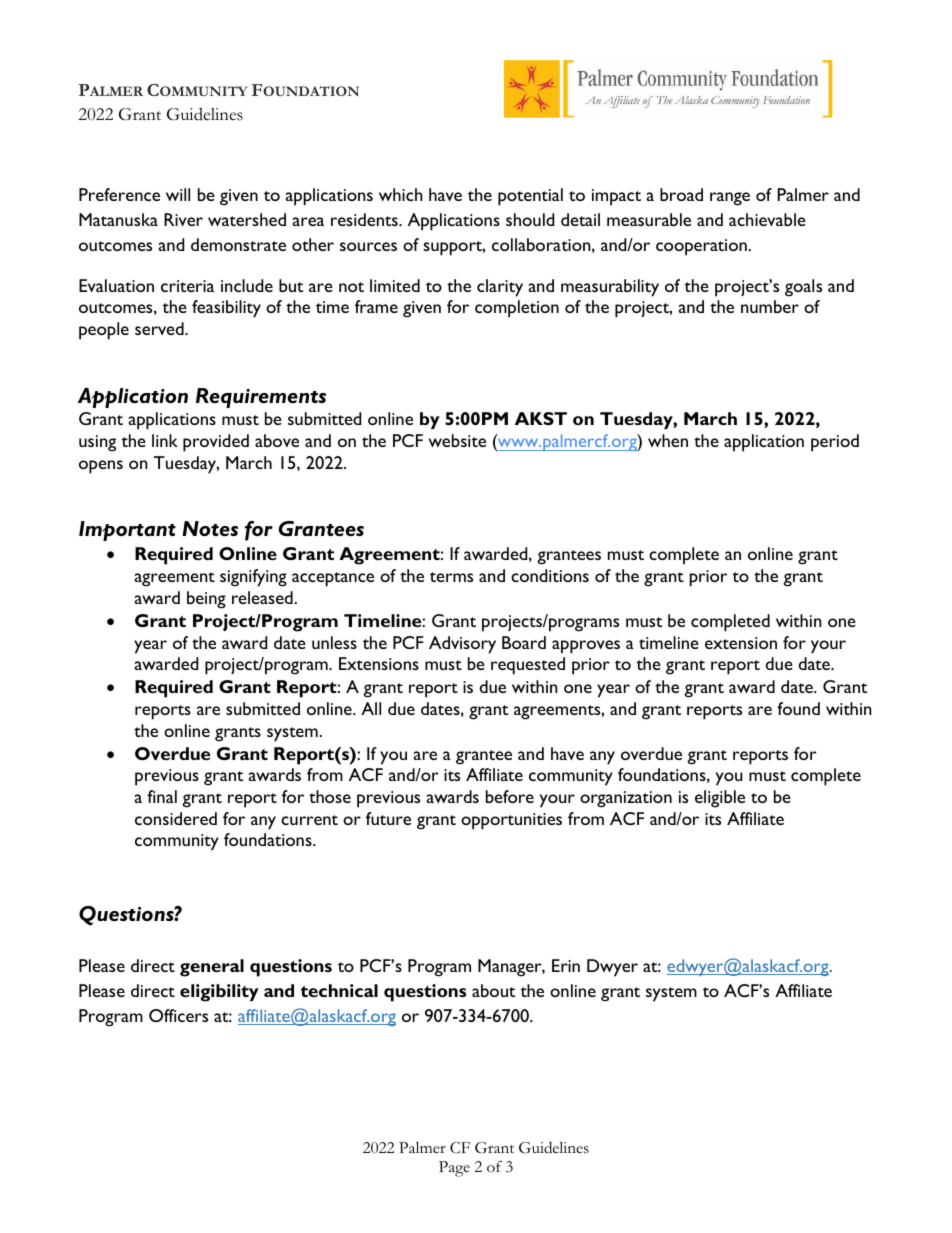 This image has width=952, height=1233. Describe the element at coordinates (165, 440) in the image. I see `link` at that location.
